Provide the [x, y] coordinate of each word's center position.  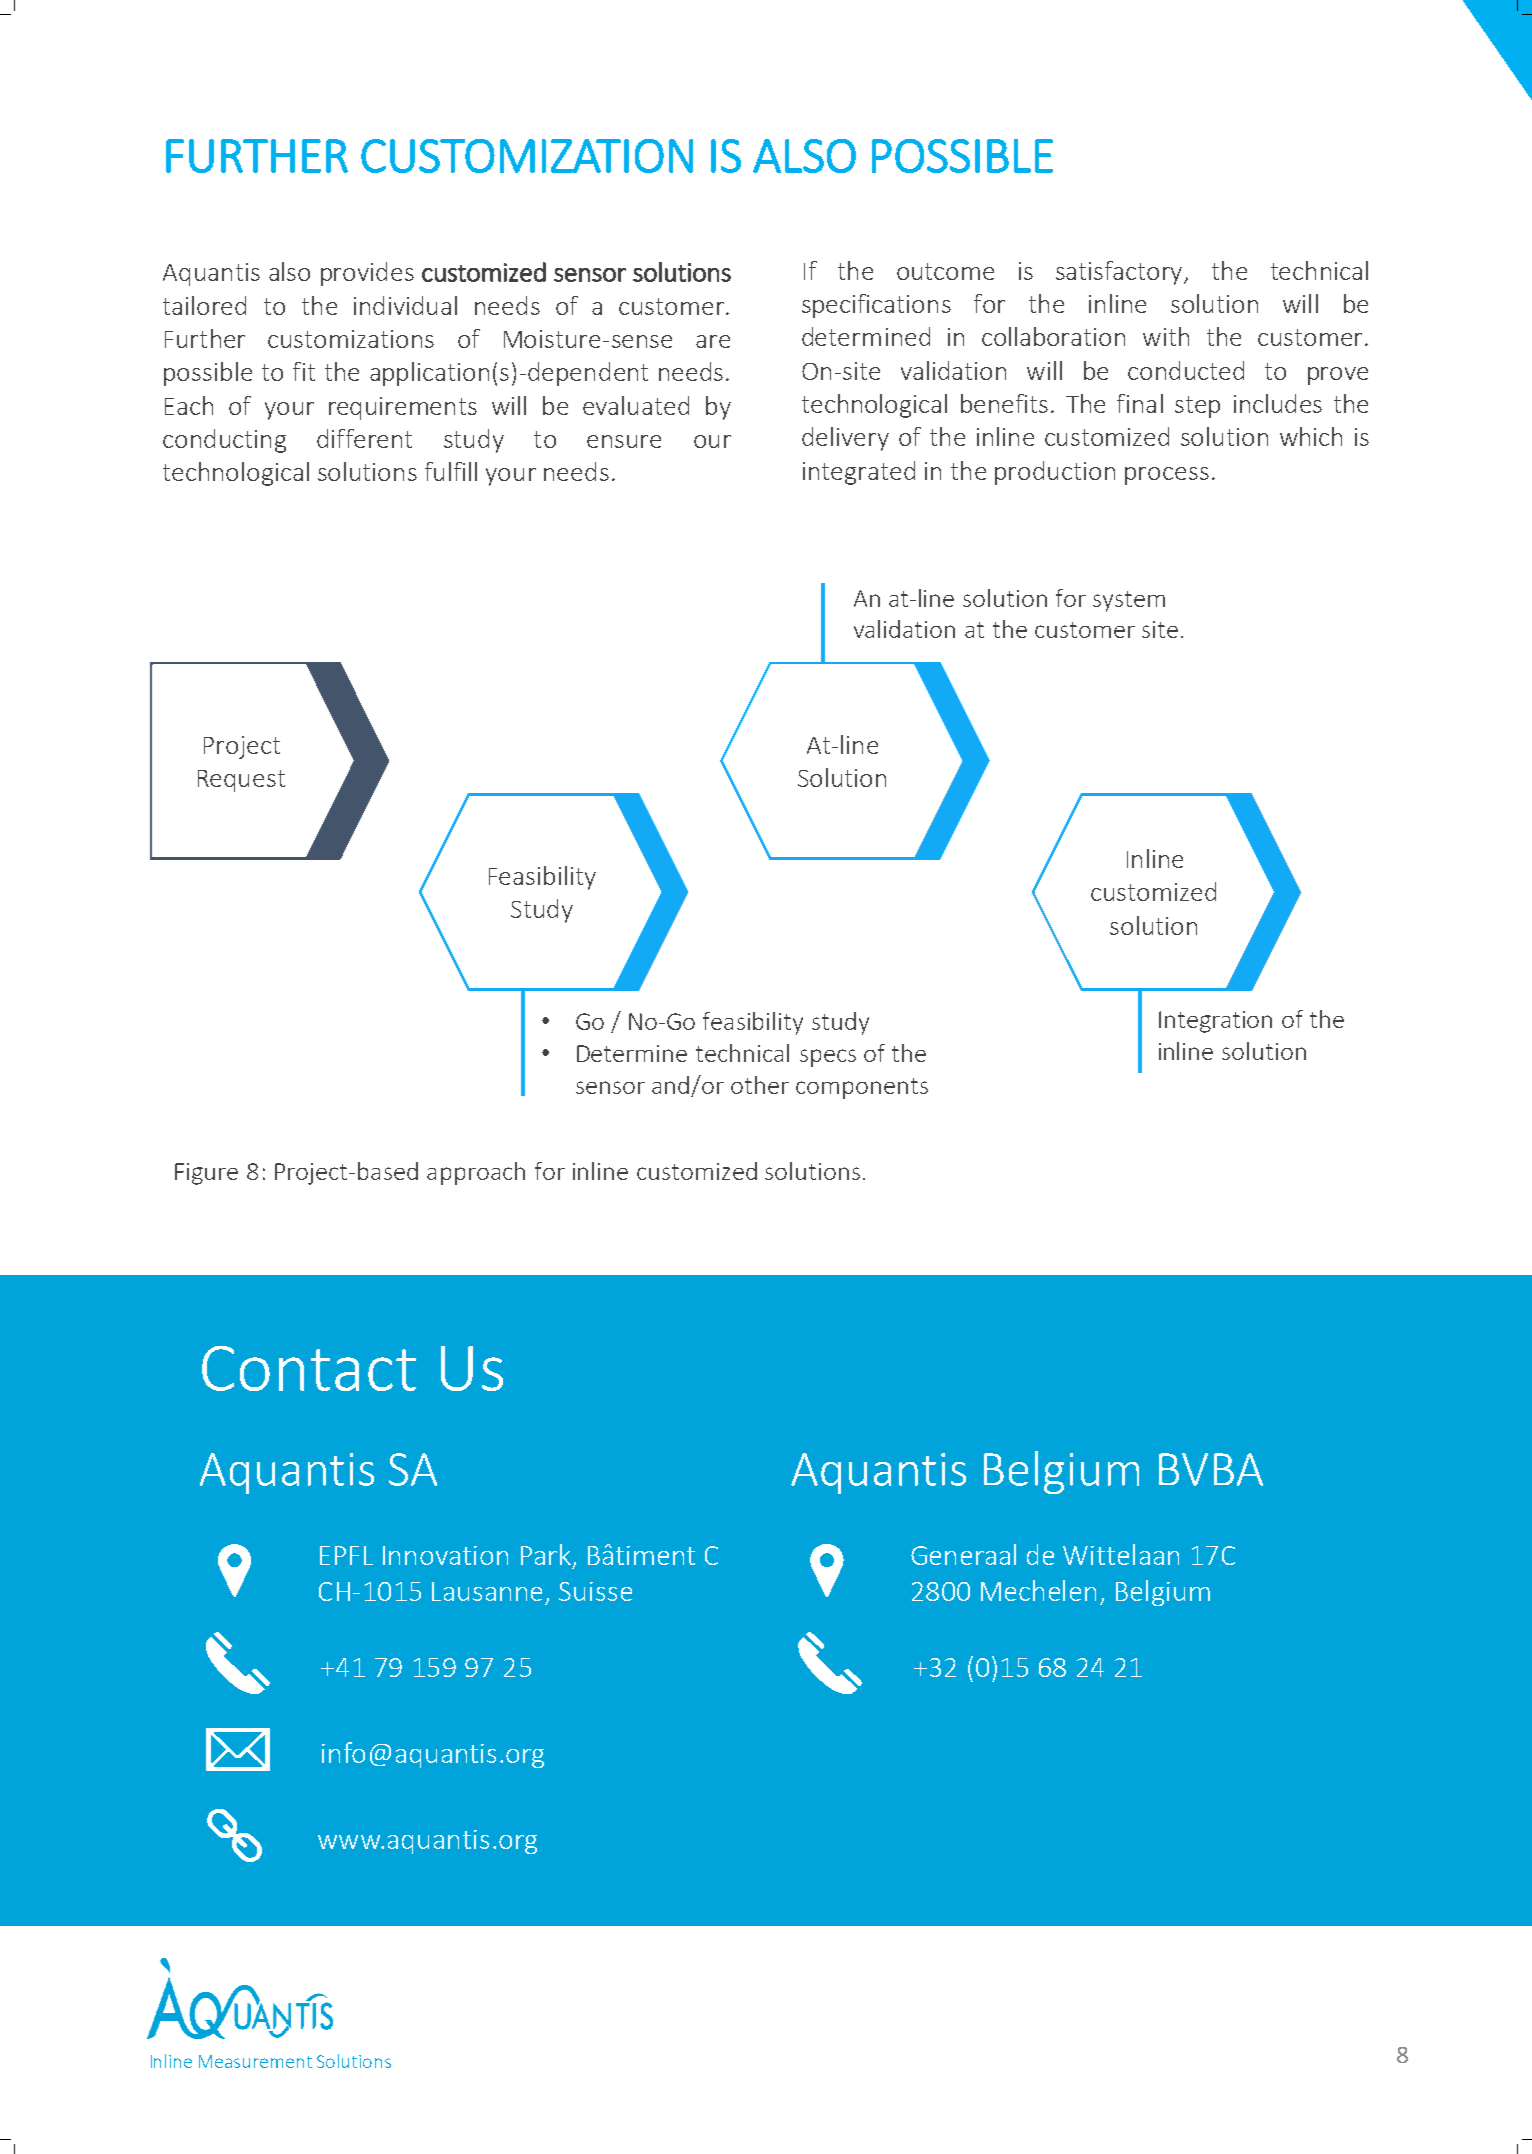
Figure [206, 1174]
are [713, 341]
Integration [1215, 1022]
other [760, 1085]
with [1166, 336]
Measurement [255, 2061]
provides [367, 274]
